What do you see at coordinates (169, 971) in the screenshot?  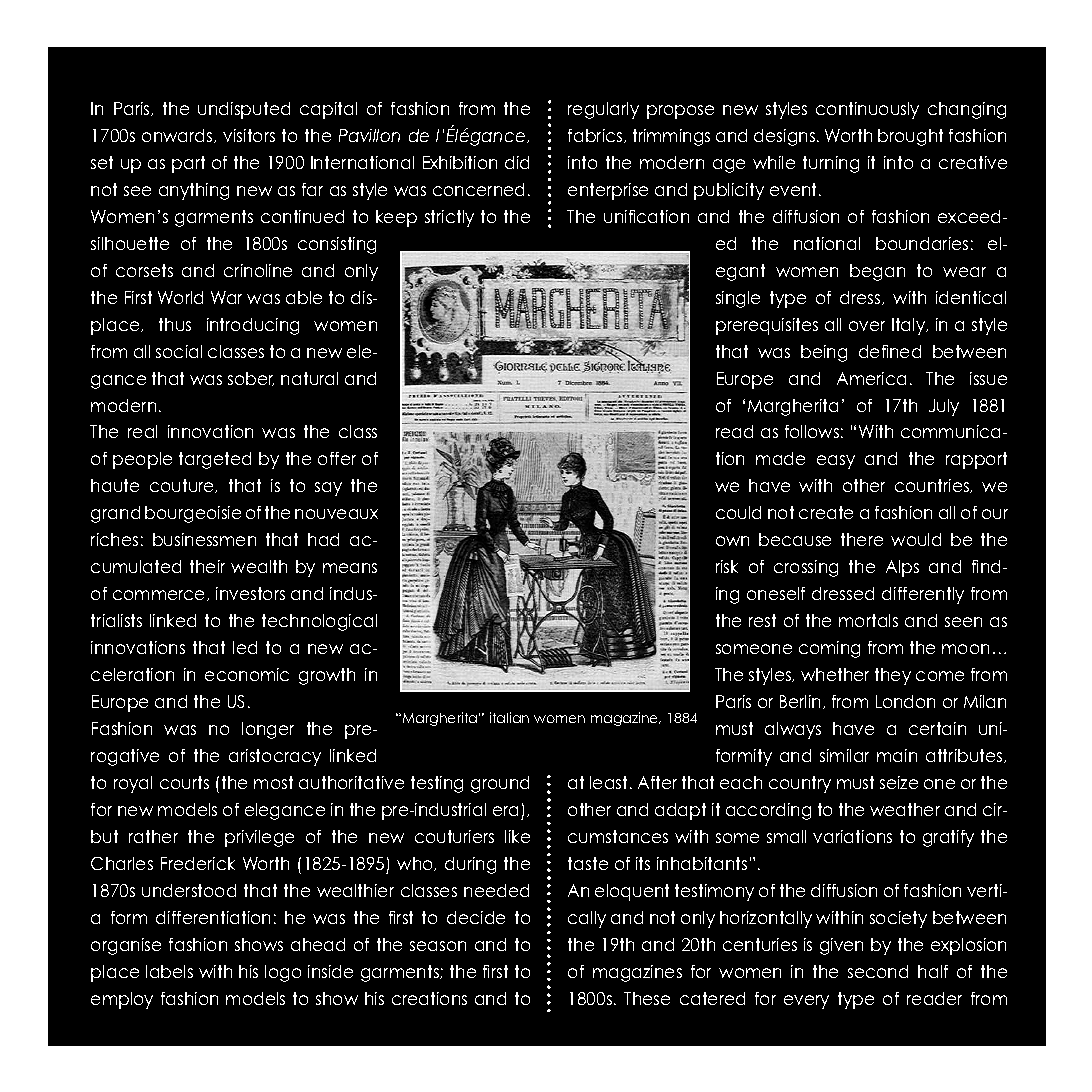 I see `labels` at bounding box center [169, 971].
